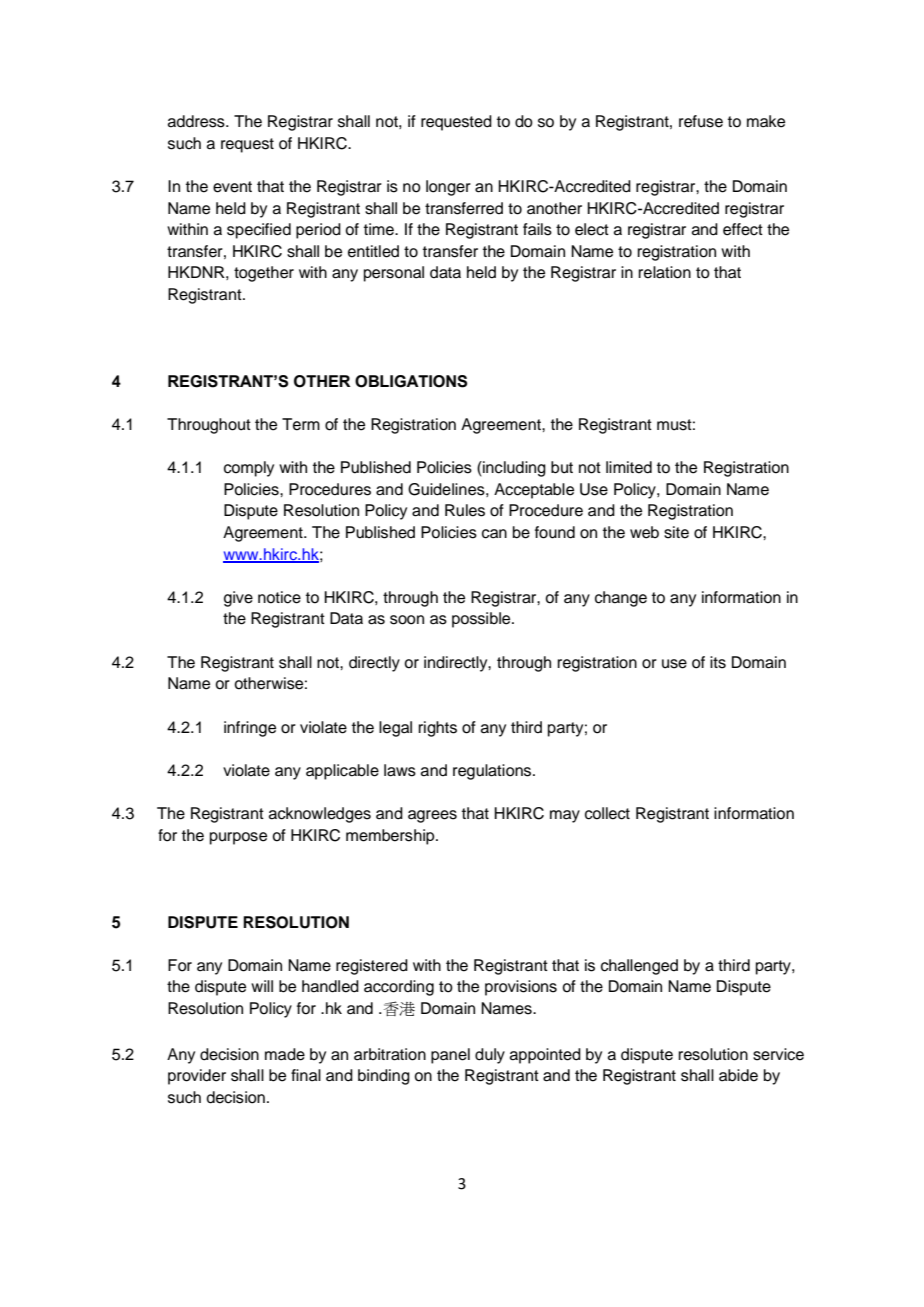 The height and width of the screenshot is (1307, 924). Describe the element at coordinates (232, 187) in the screenshot. I see `event` at that location.
